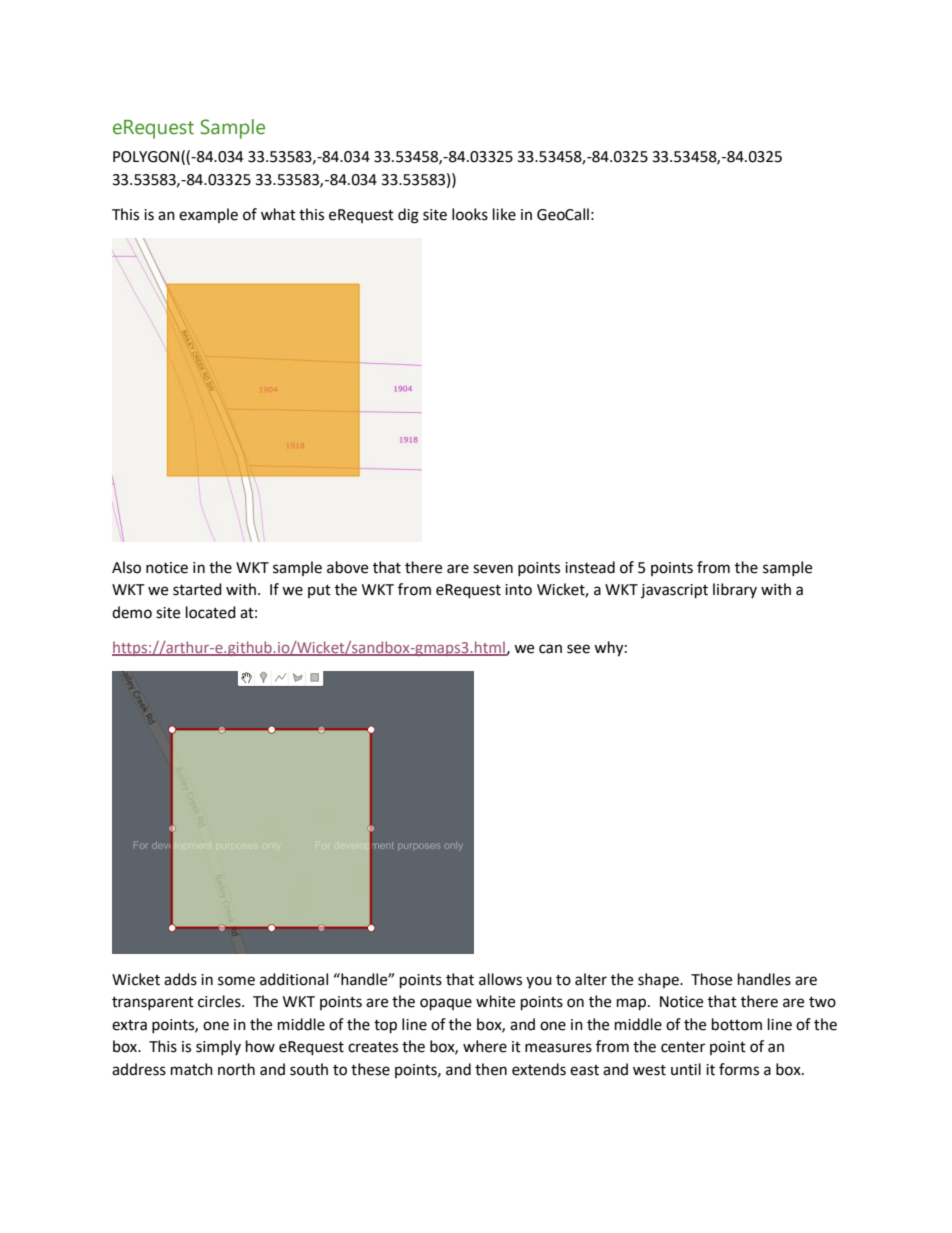  Describe the element at coordinates (208, 215) in the image. I see `example` at that location.
